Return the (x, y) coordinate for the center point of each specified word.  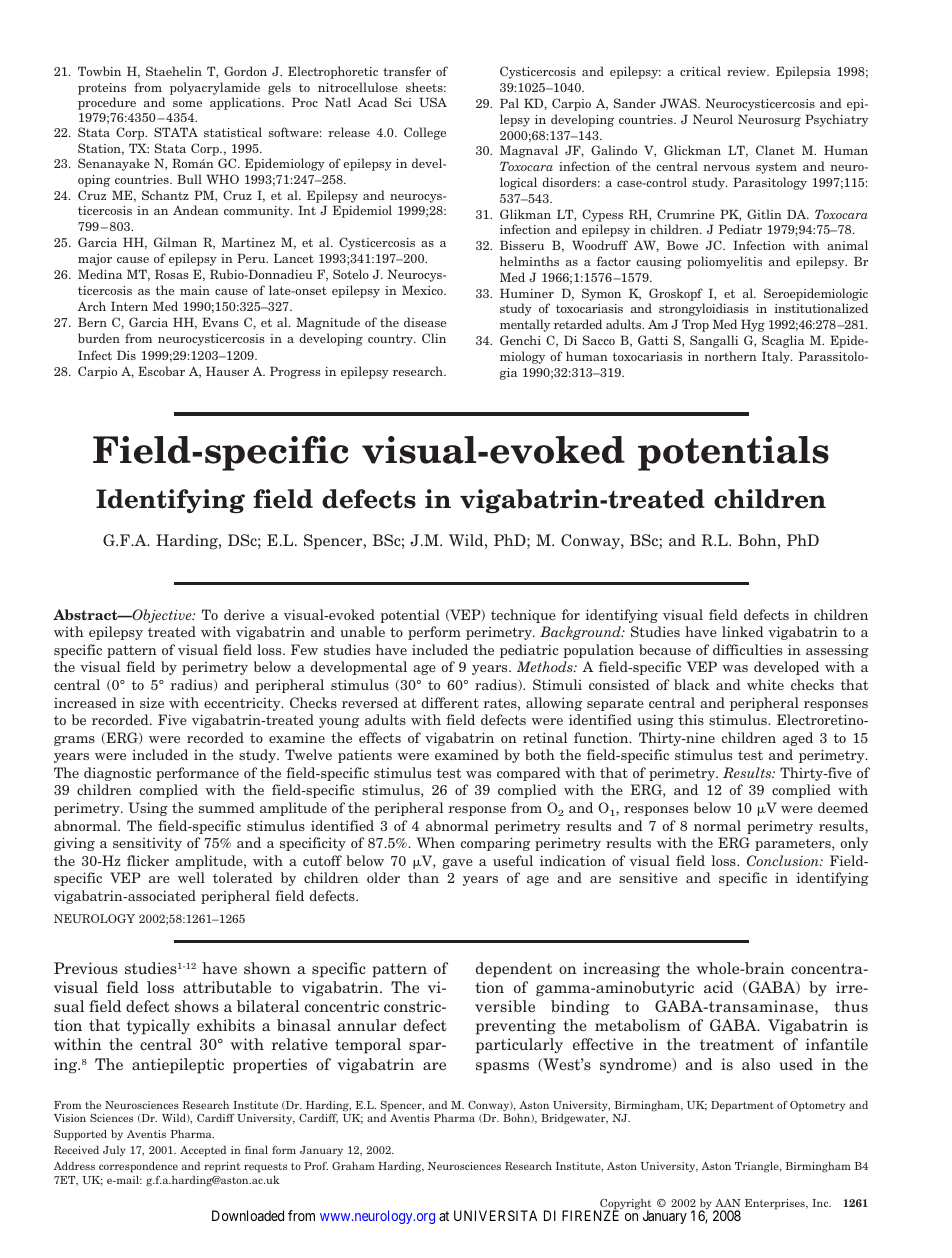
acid (718, 987)
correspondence (138, 1168)
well (191, 877)
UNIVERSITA (495, 1215)
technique (523, 616)
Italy (777, 357)
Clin (434, 338)
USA (433, 102)
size (152, 702)
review (747, 71)
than (423, 877)
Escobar (161, 371)
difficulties (747, 649)
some (187, 104)
